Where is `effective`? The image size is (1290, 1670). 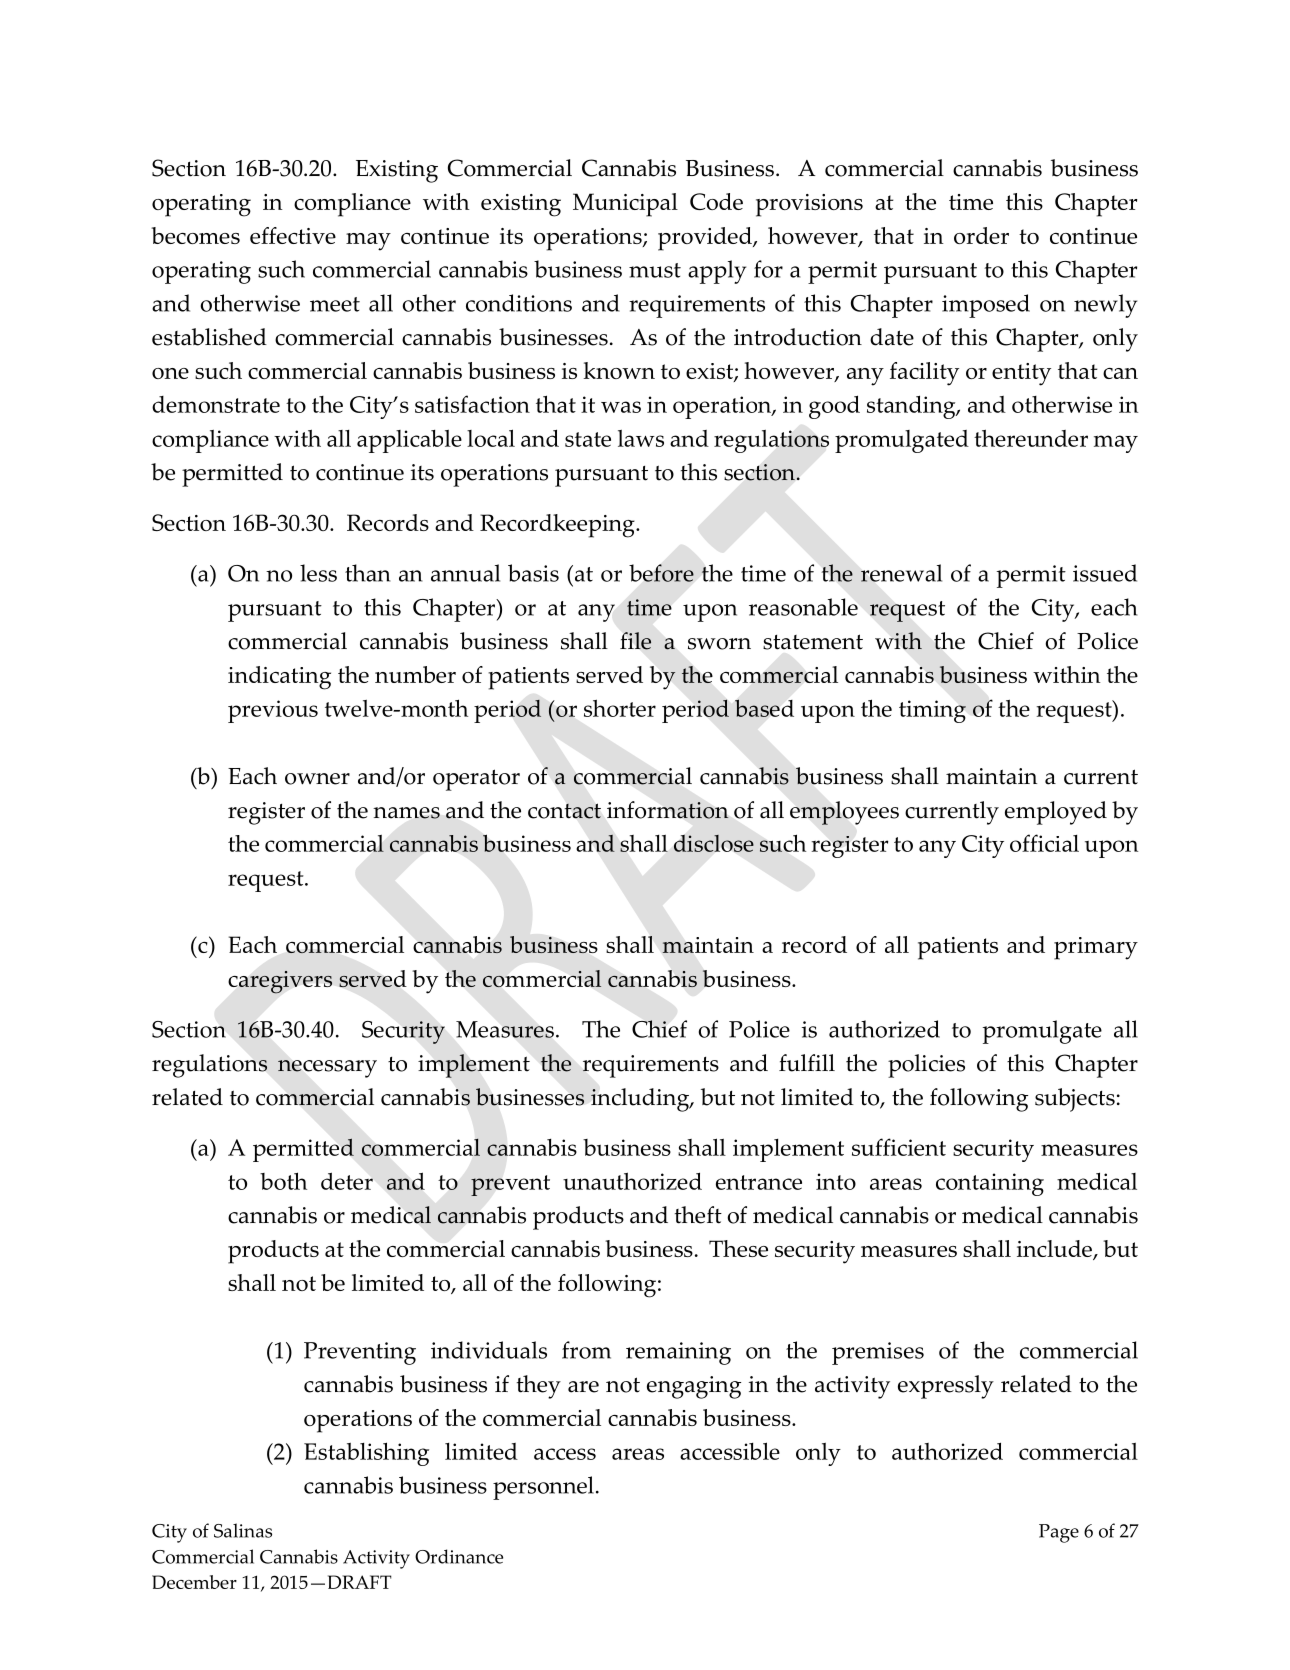 effective is located at coordinates (293, 235).
